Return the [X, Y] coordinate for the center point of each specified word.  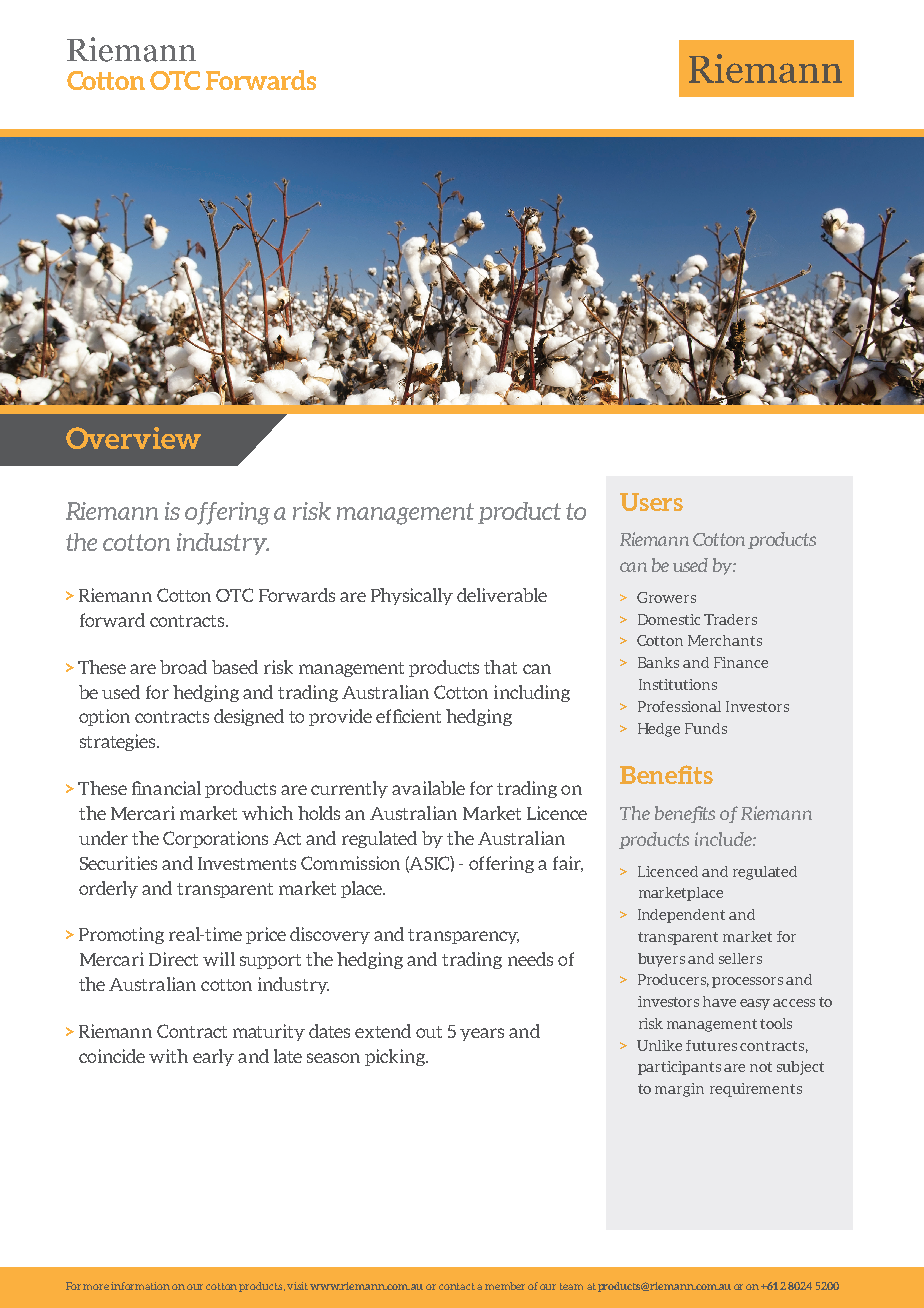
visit [297, 1286]
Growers [666, 597]
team [571, 1286]
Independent [681, 916]
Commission [350, 863]
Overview [133, 438]
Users [651, 502]
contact [457, 1286]
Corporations [215, 839]
